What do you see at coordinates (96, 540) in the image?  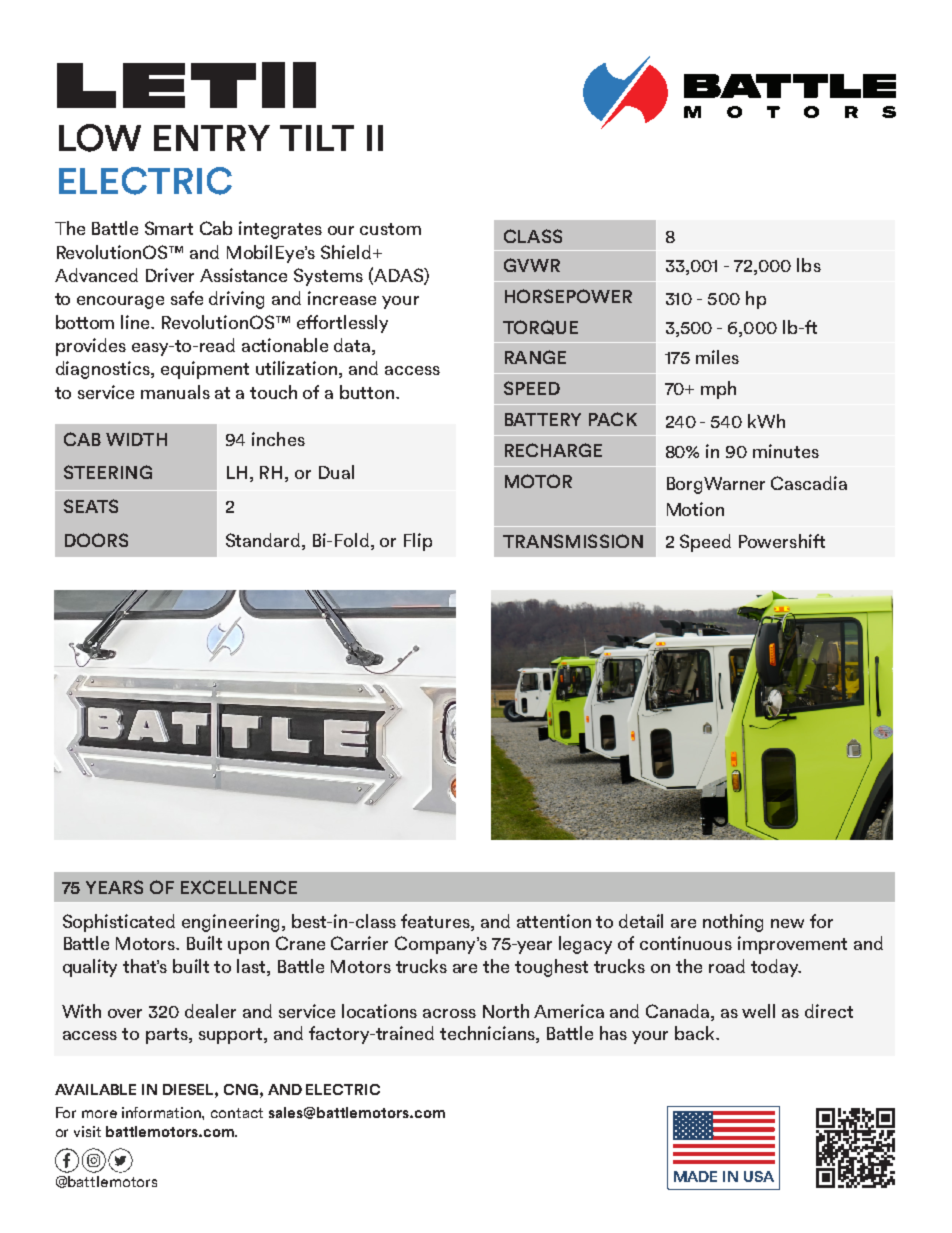 I see `DOORS` at bounding box center [96, 540].
